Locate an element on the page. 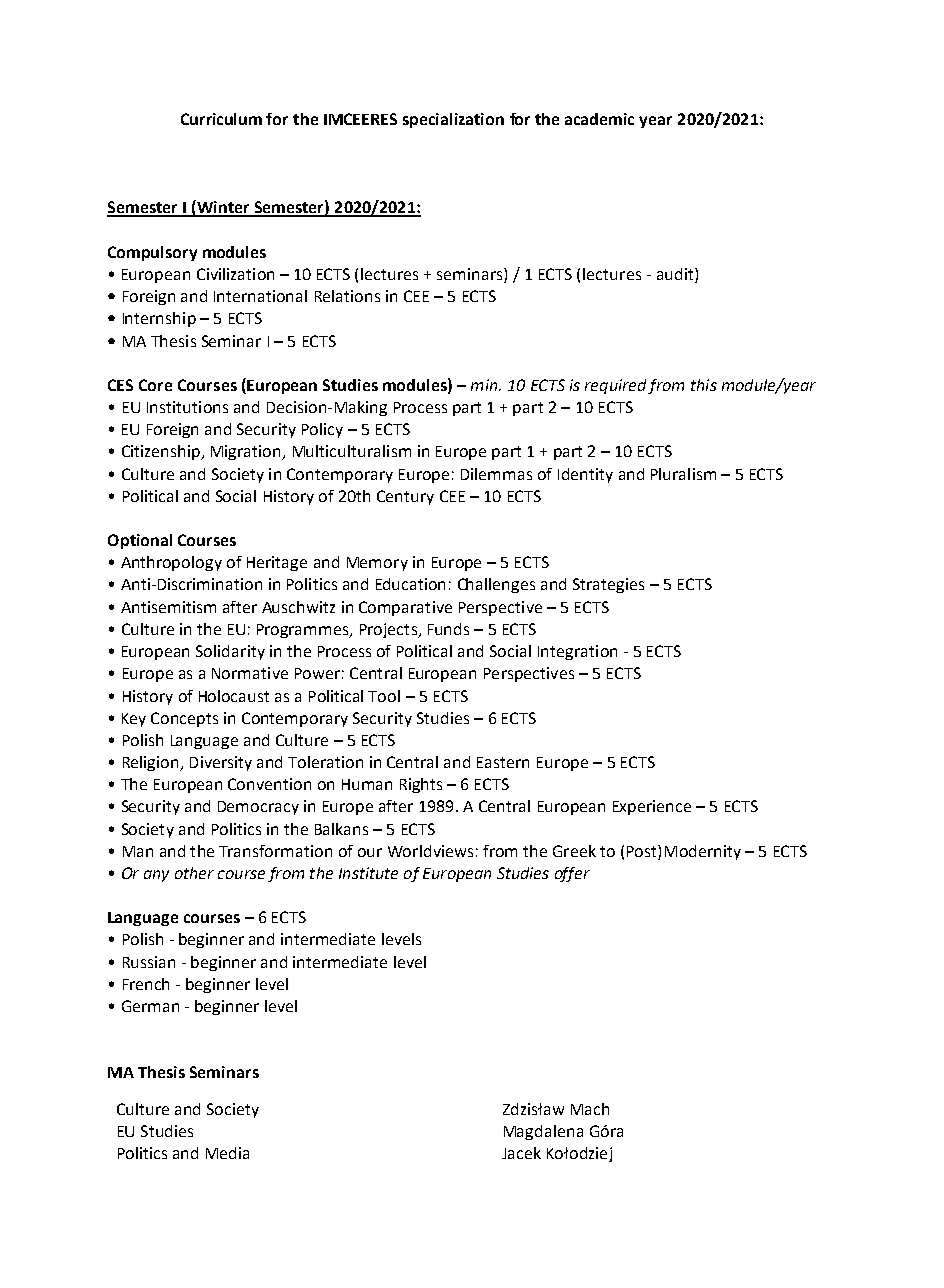  German is located at coordinates (150, 1006).
